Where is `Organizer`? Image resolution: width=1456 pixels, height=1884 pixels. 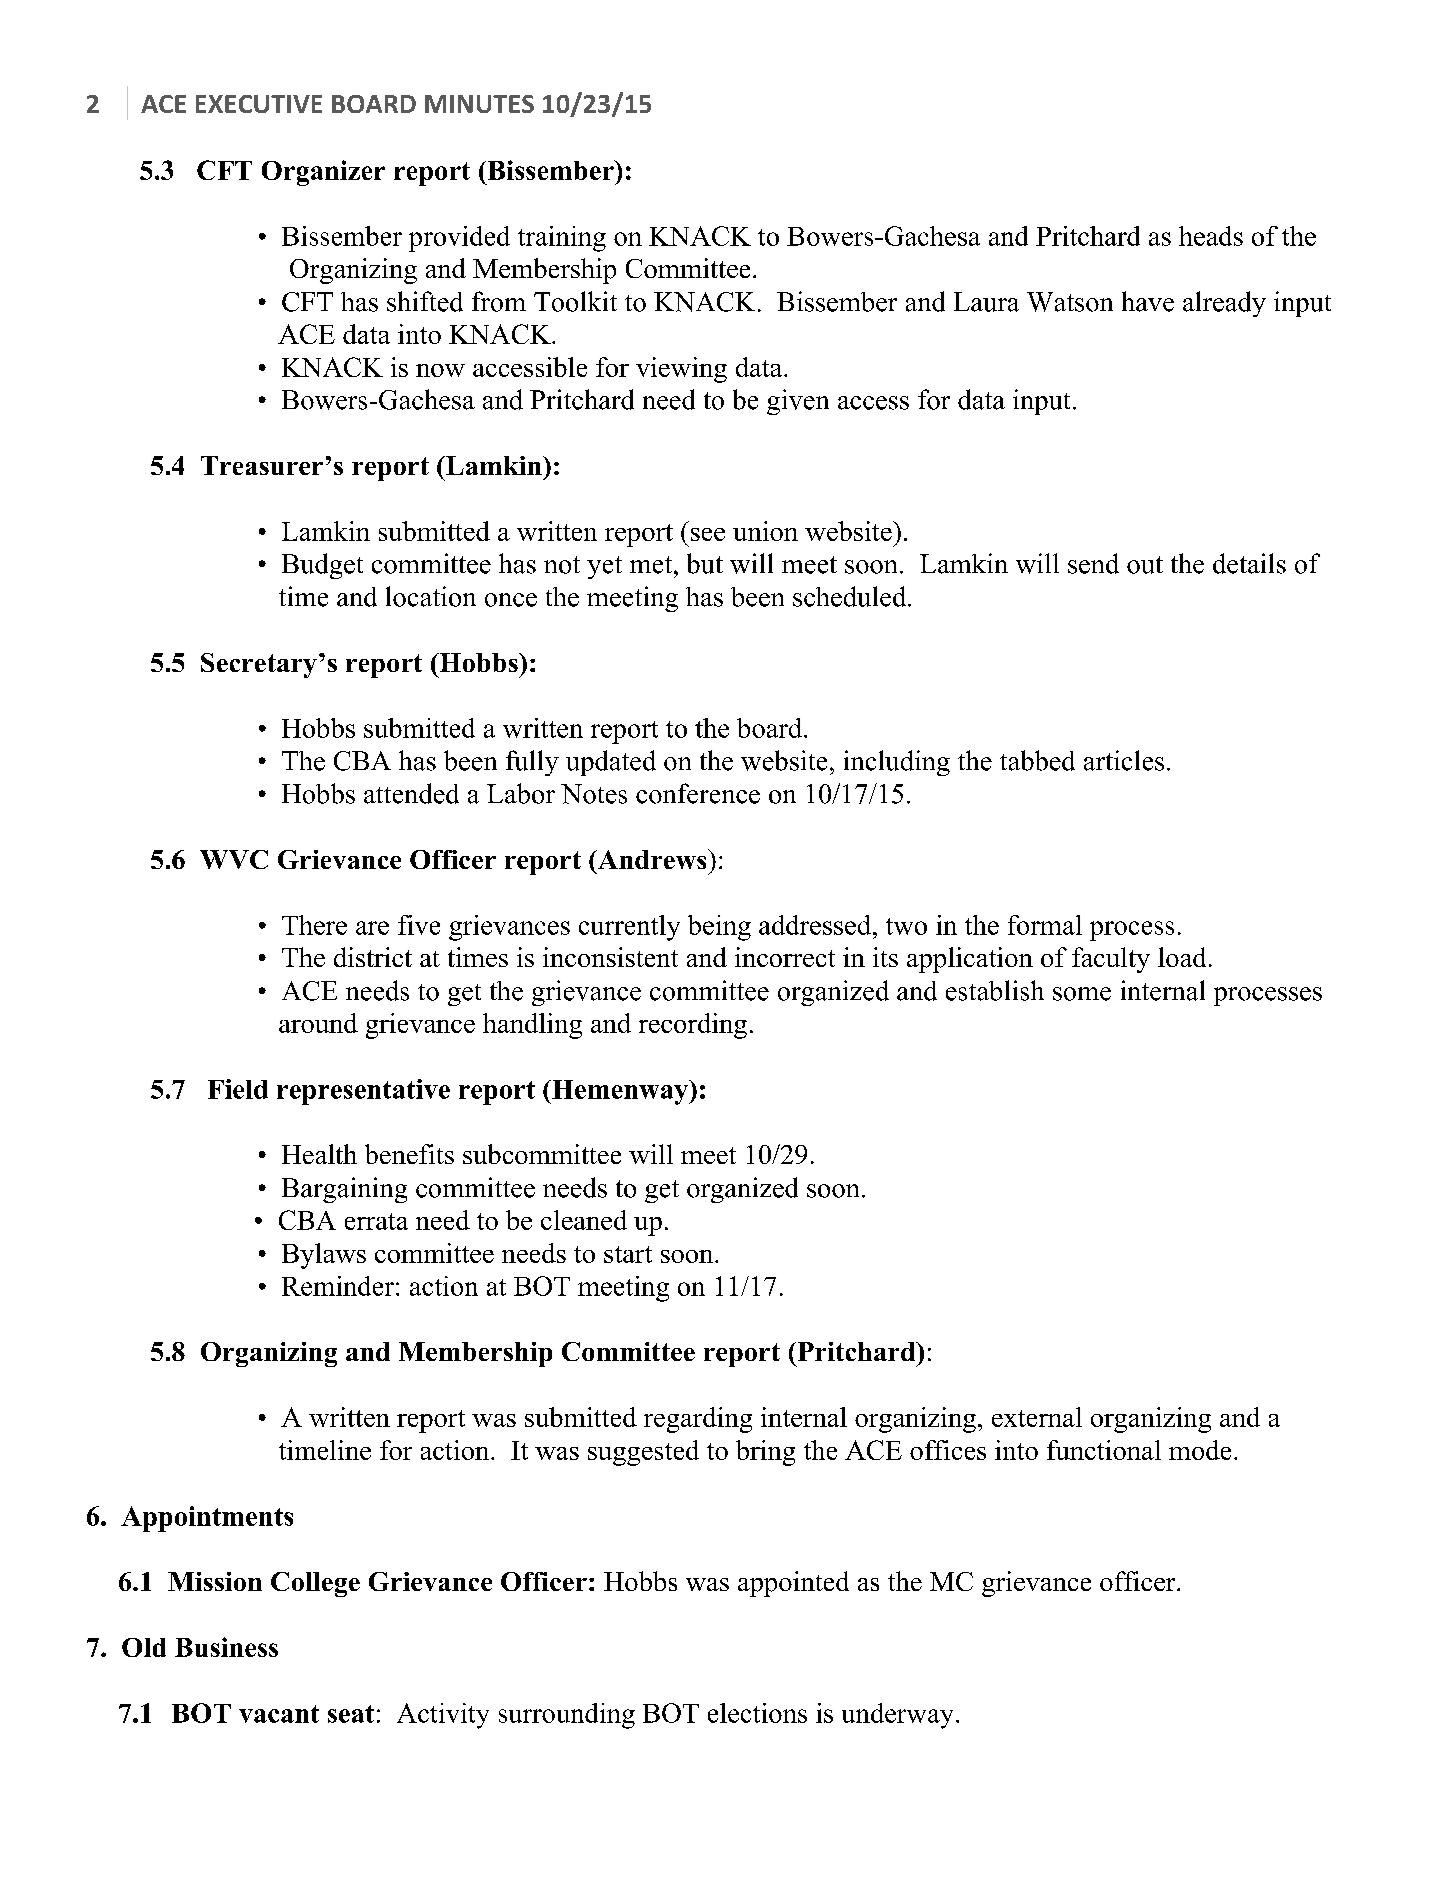
Organizer is located at coordinates (323, 173).
